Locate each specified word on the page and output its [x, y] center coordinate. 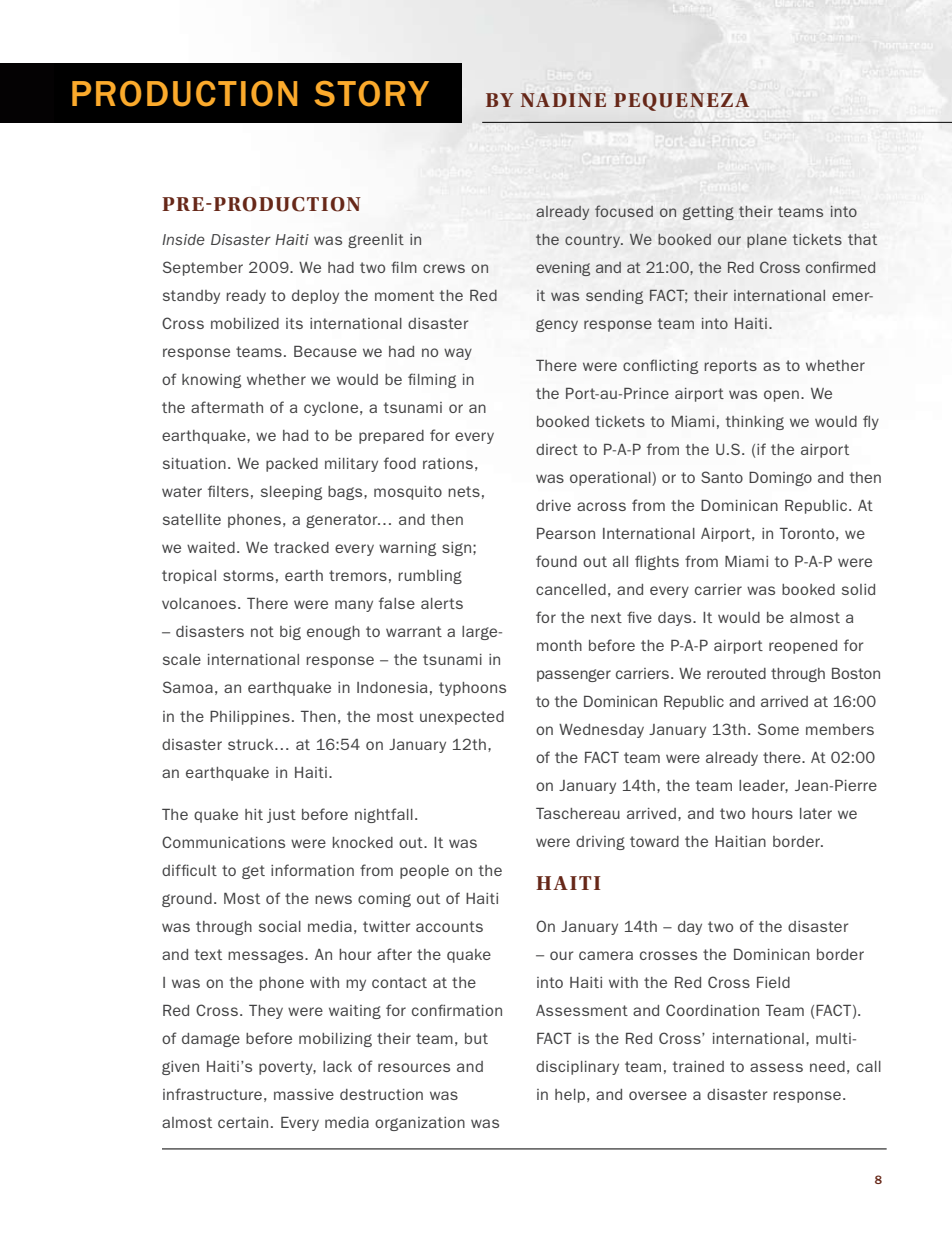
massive [304, 1094]
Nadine [563, 100]
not [262, 631]
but [476, 1038]
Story [371, 94]
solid [858, 589]
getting [708, 213]
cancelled [571, 589]
